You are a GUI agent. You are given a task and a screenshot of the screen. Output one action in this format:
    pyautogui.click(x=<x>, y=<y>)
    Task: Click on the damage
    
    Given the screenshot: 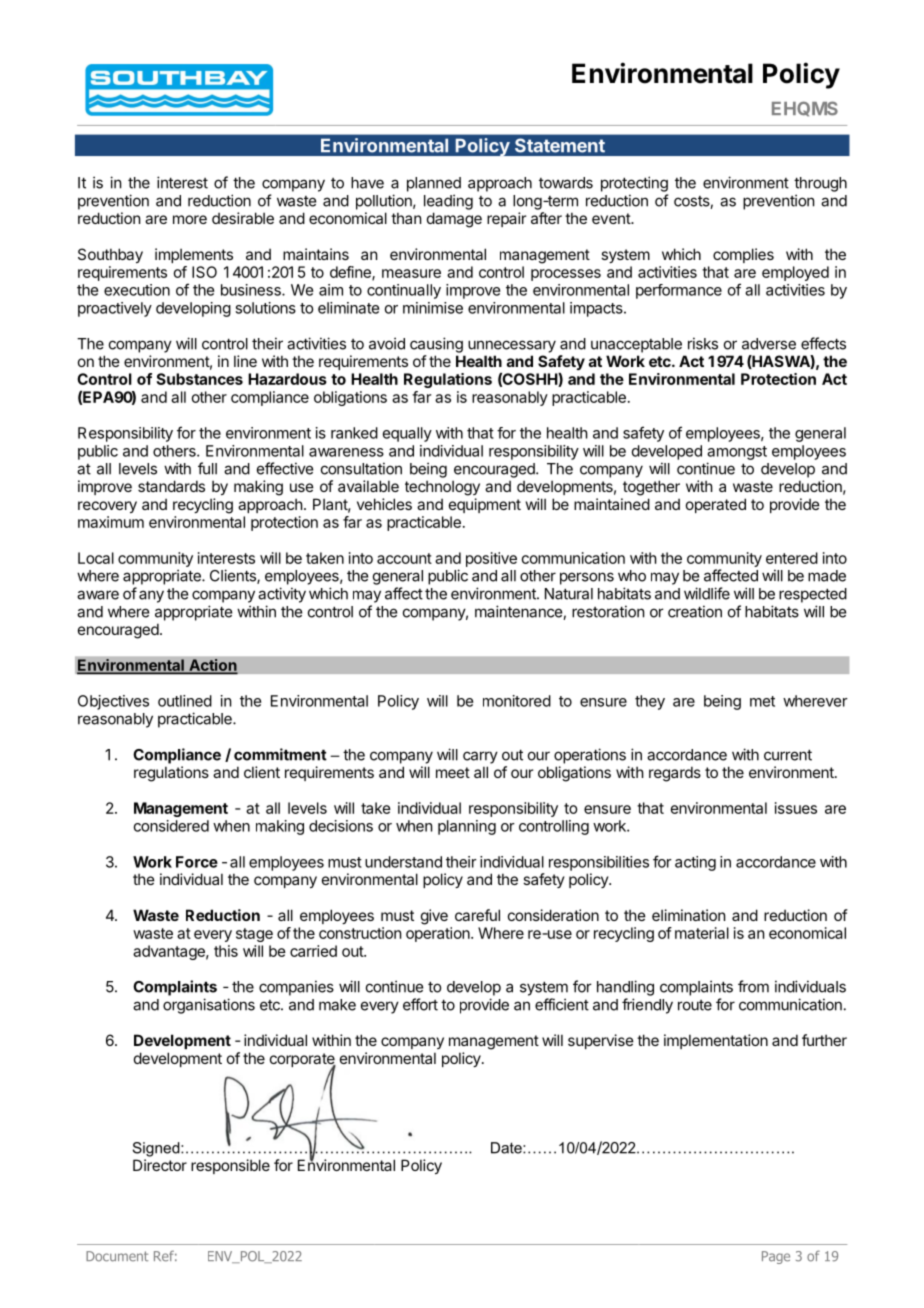 What is the action you would take?
    pyautogui.click(x=454, y=220)
